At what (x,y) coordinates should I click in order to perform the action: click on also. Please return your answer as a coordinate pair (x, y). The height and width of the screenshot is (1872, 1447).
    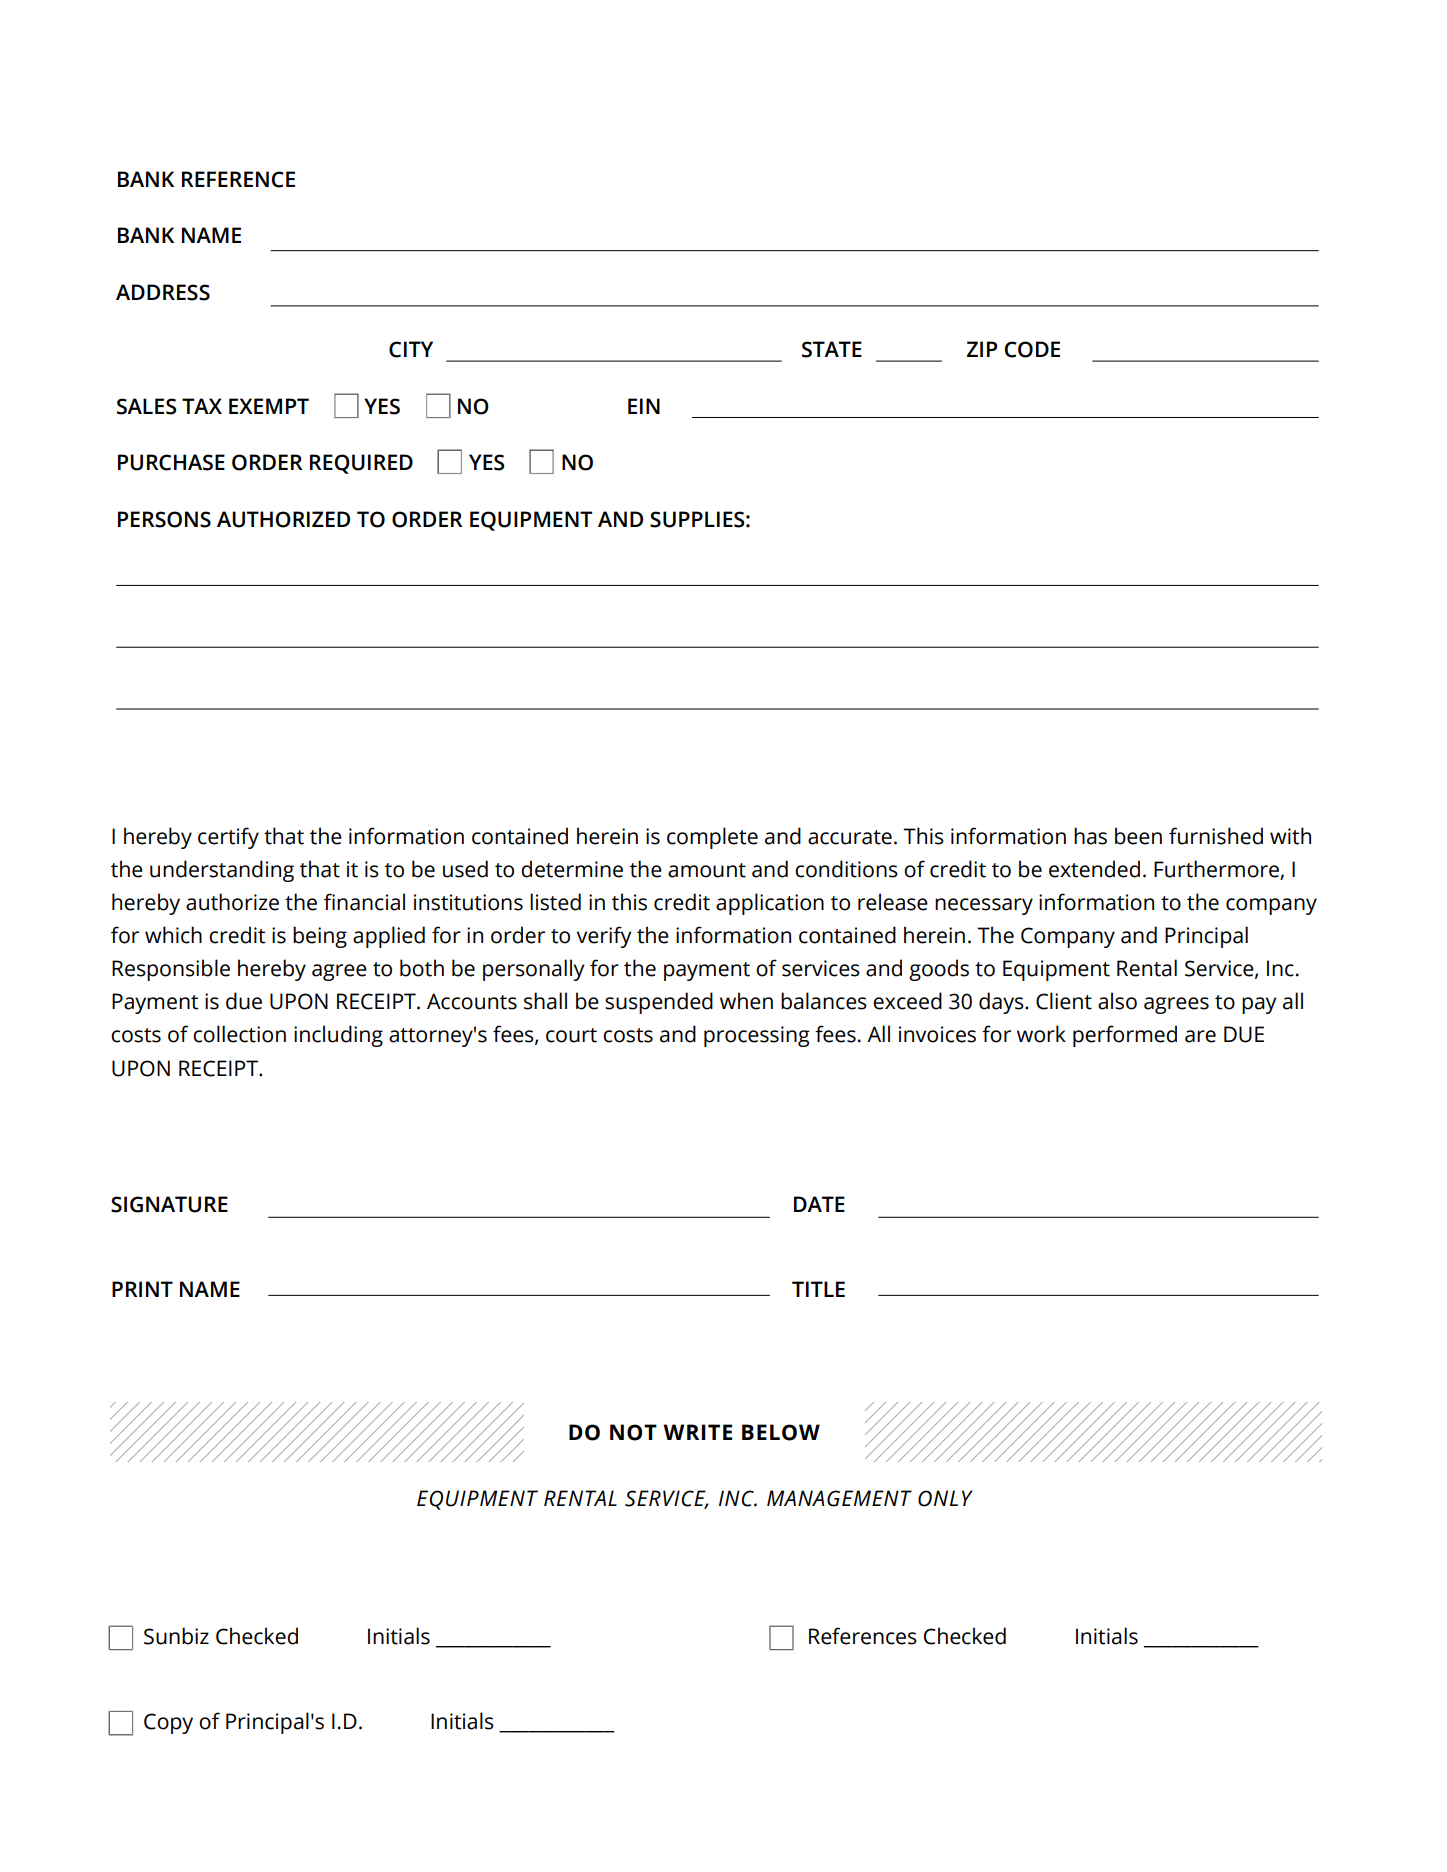
    Looking at the image, I should click on (1117, 1001).
